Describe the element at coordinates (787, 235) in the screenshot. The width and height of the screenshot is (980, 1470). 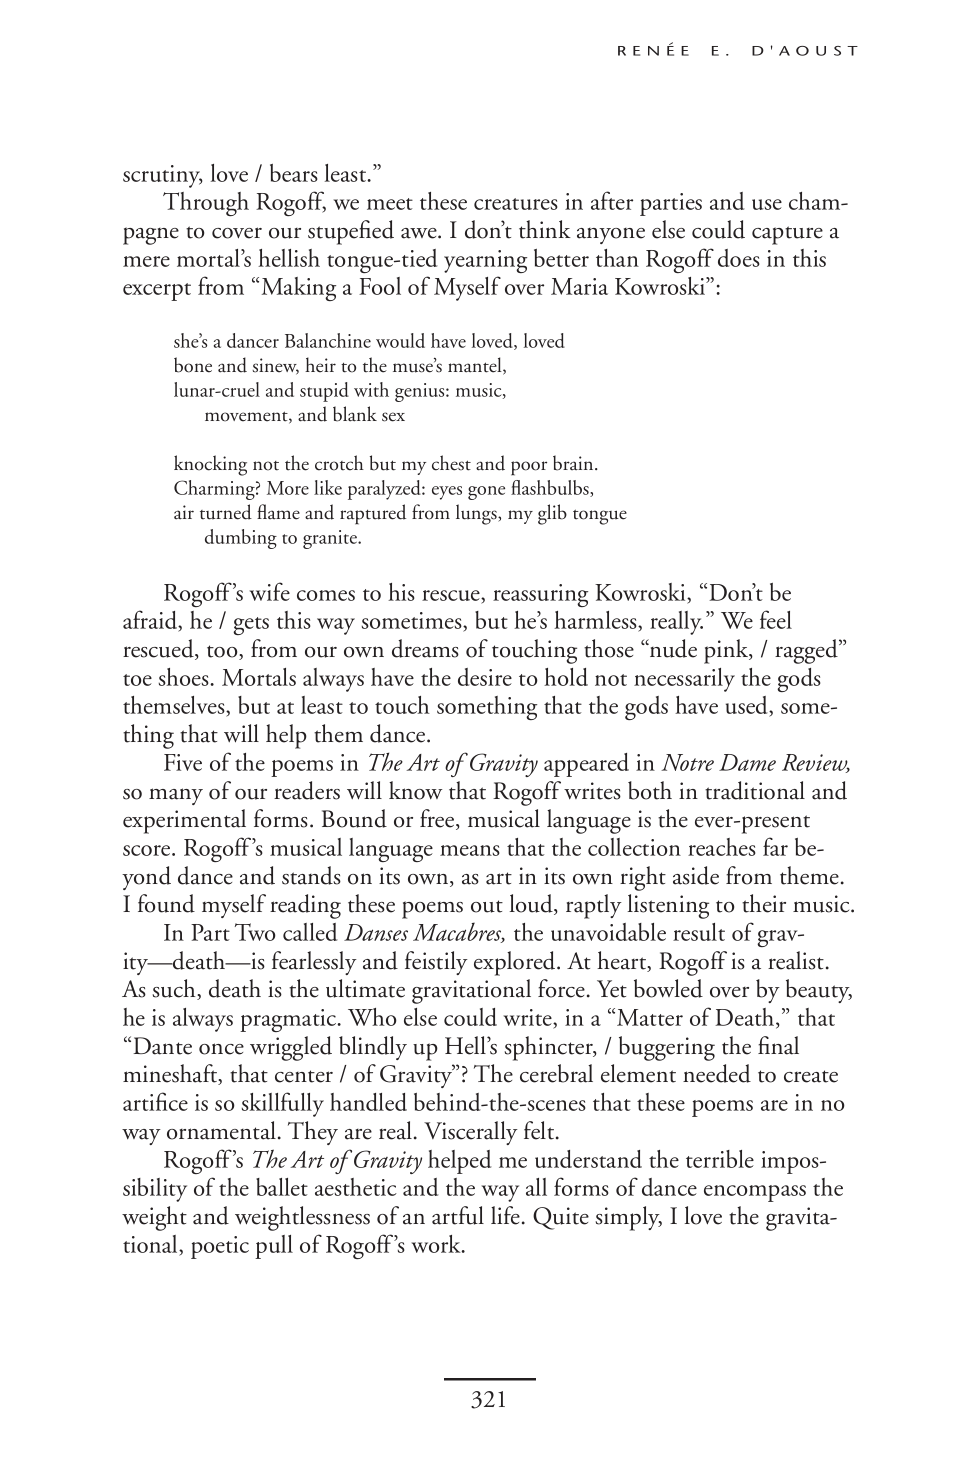
I see `capture` at that location.
